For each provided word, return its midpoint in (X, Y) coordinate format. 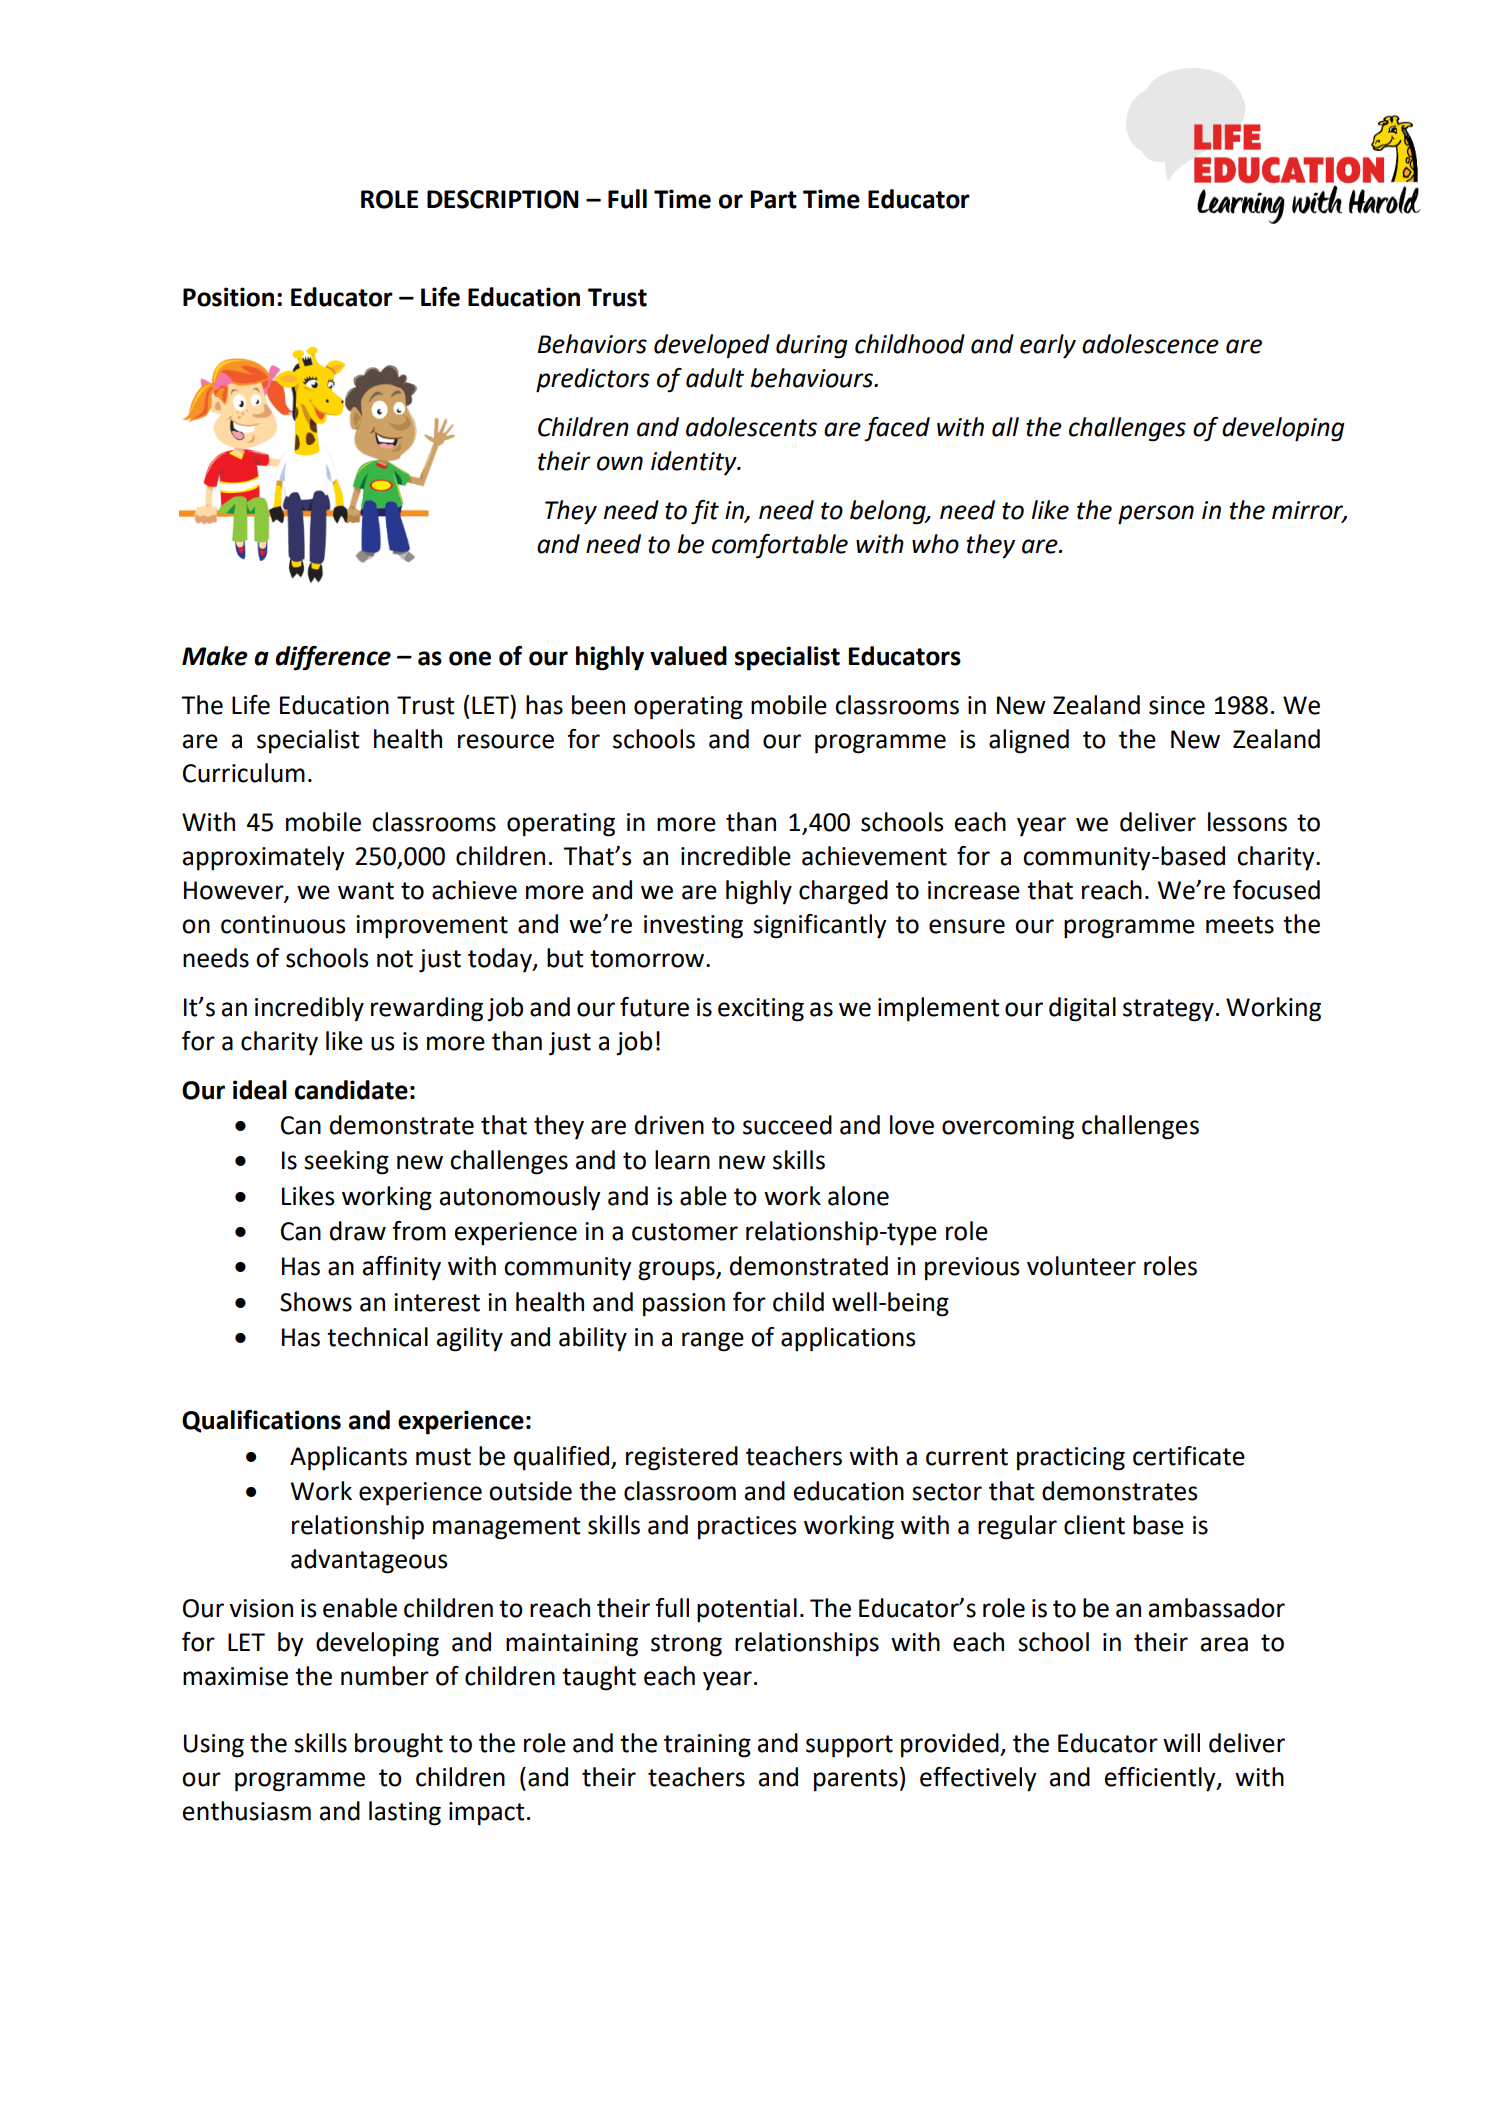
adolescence (1150, 344)
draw (358, 1231)
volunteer (1081, 1266)
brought (399, 1745)
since (1177, 705)
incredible (736, 856)
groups (677, 1271)
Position (228, 297)
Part (773, 199)
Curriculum (244, 773)
